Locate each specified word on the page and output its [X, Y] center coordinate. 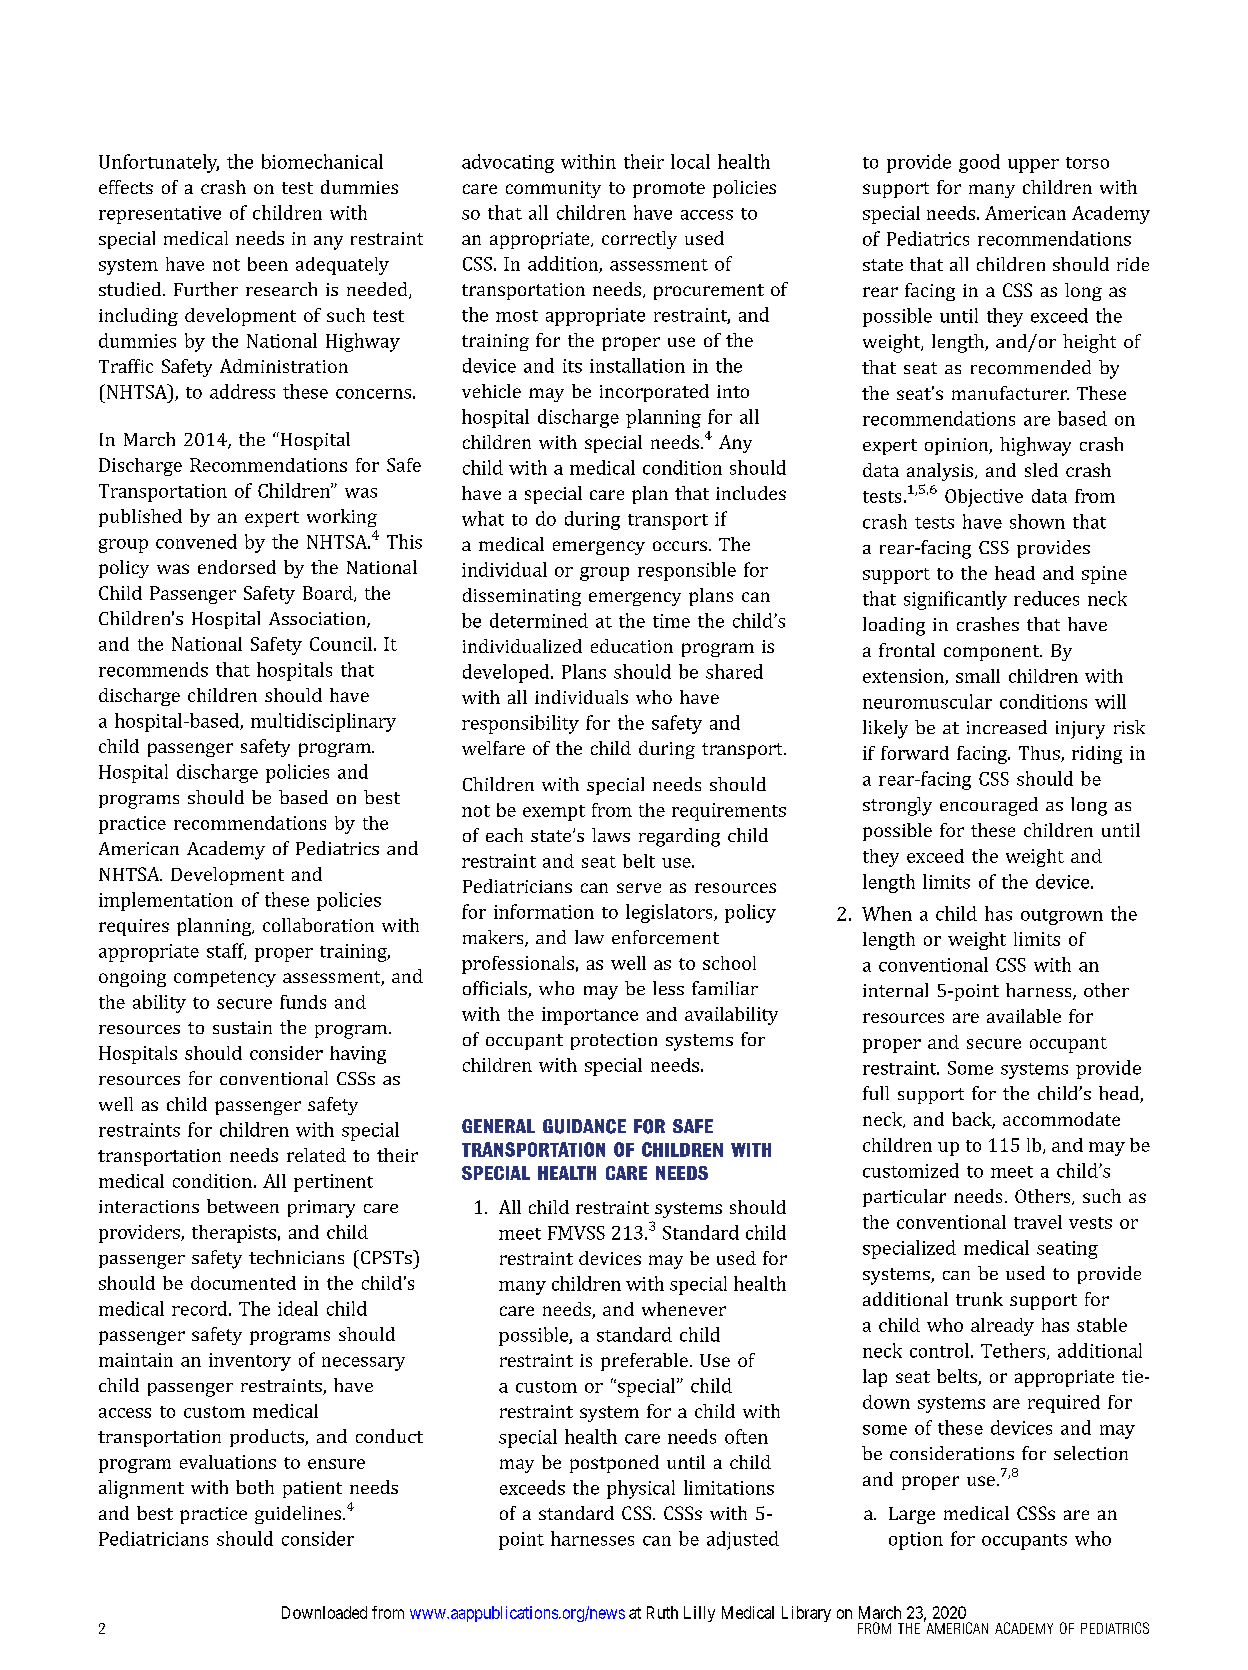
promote [669, 190]
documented [243, 1283]
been [268, 264]
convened [196, 541]
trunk [979, 1299]
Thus [1040, 754]
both [255, 1487]
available [1024, 1016]
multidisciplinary [323, 722]
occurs [680, 546]
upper [1033, 166]
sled [1041, 470]
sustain [242, 1027]
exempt [554, 813]
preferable [644, 1362]
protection [614, 1041]
